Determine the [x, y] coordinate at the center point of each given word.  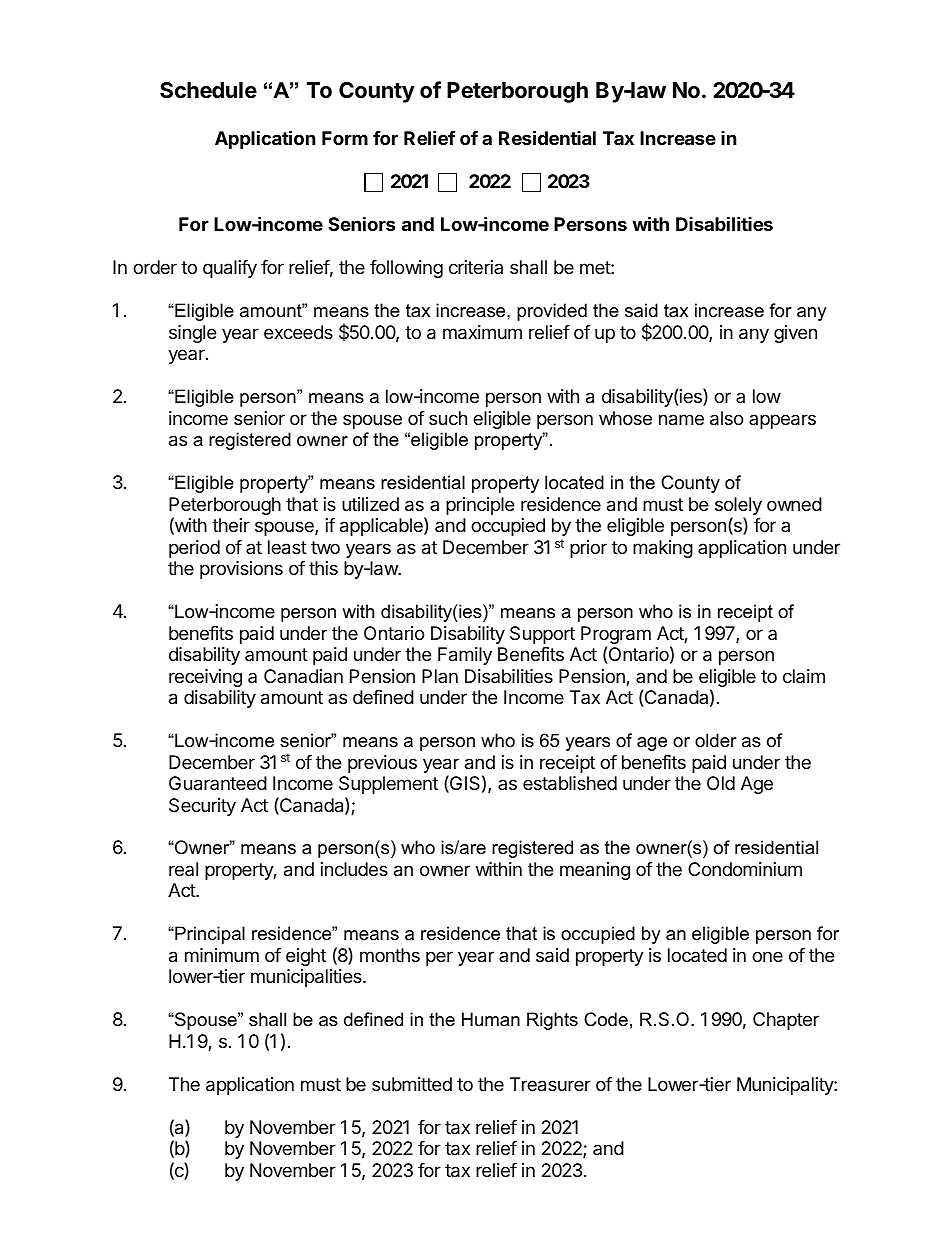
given [795, 334]
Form [345, 138]
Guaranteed [218, 783]
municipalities [307, 978]
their [231, 525]
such [448, 418]
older [716, 740]
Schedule [208, 90]
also [726, 418]
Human [491, 1019]
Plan [440, 676]
